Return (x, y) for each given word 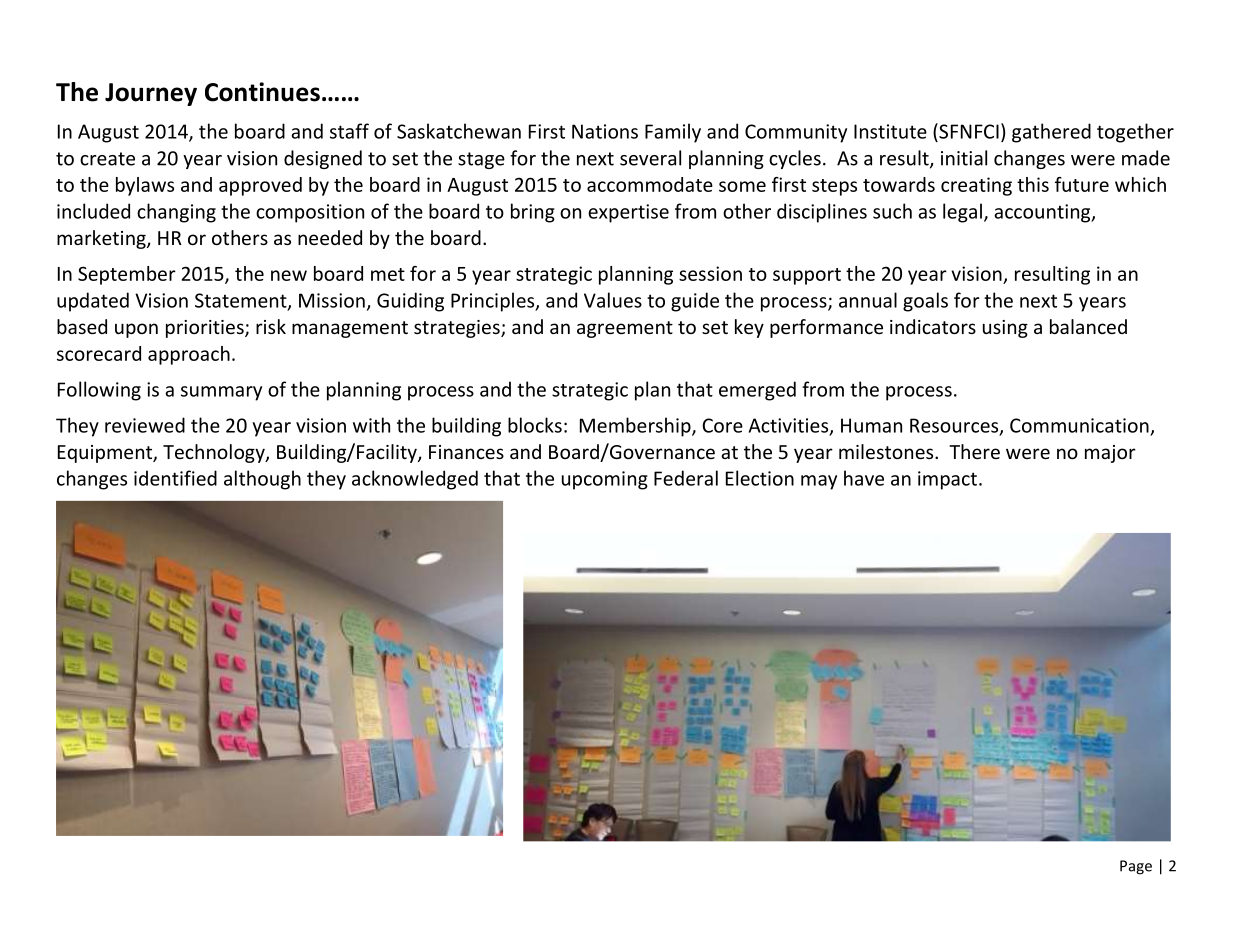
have (864, 478)
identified (175, 478)
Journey (151, 94)
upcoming (605, 480)
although (262, 480)
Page (1136, 867)
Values (613, 300)
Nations (605, 131)
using (1005, 329)
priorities (206, 329)
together (1135, 133)
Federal (686, 478)
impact (947, 480)
